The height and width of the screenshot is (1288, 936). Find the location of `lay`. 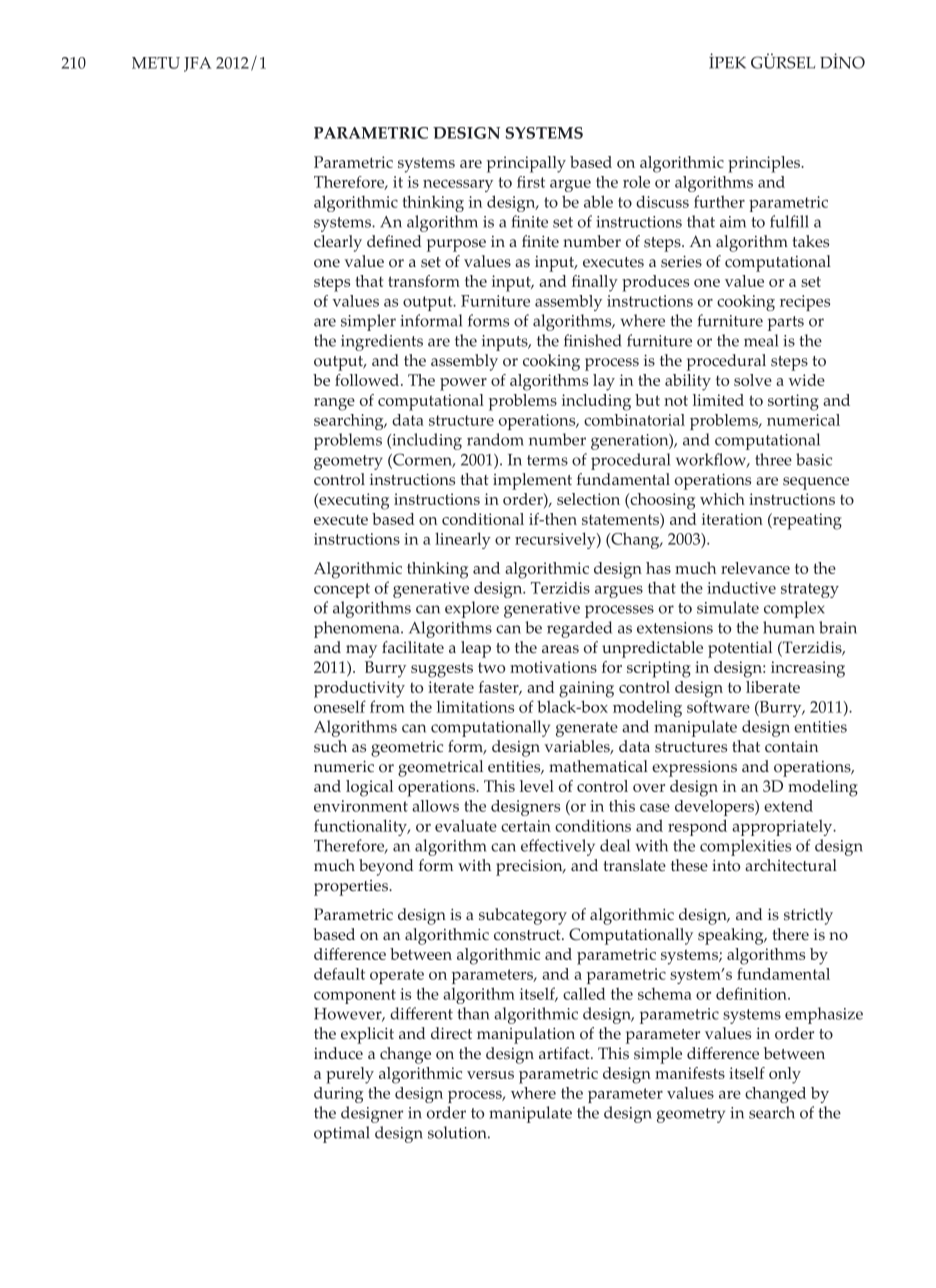

lay is located at coordinates (604, 382).
